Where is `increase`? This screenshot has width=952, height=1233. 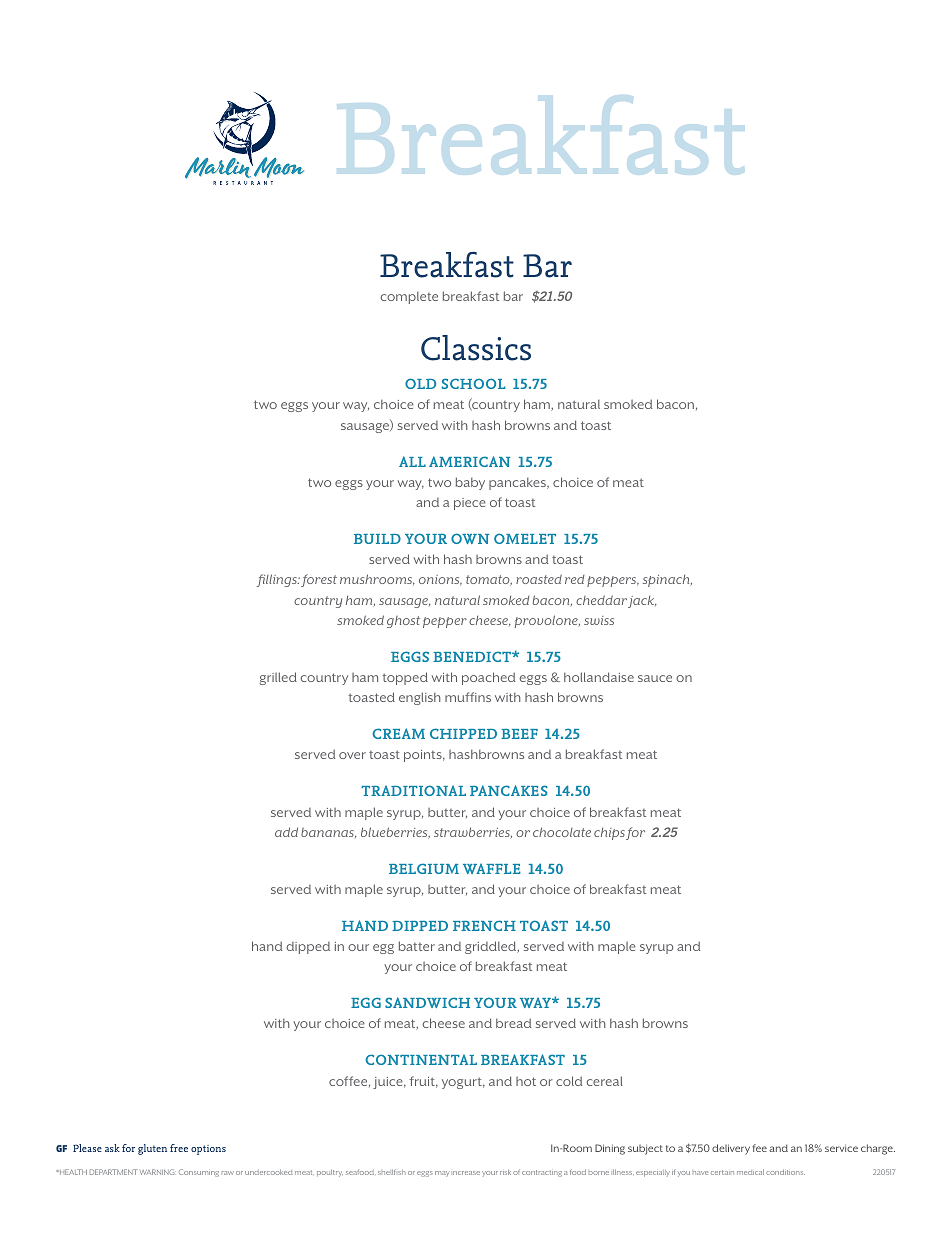 increase is located at coordinates (466, 1173).
